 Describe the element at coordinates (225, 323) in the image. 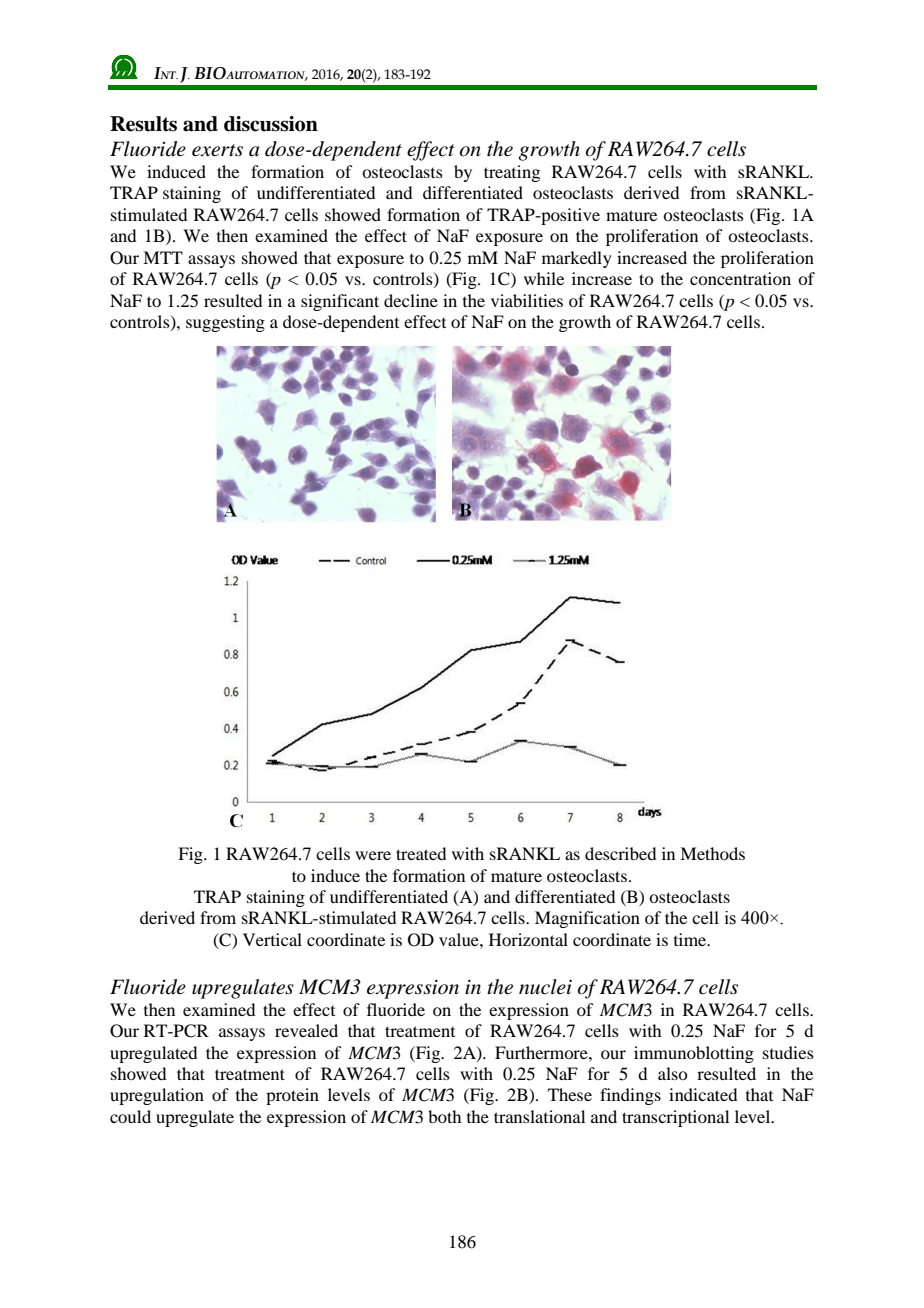

I see `suggesting` at that location.
